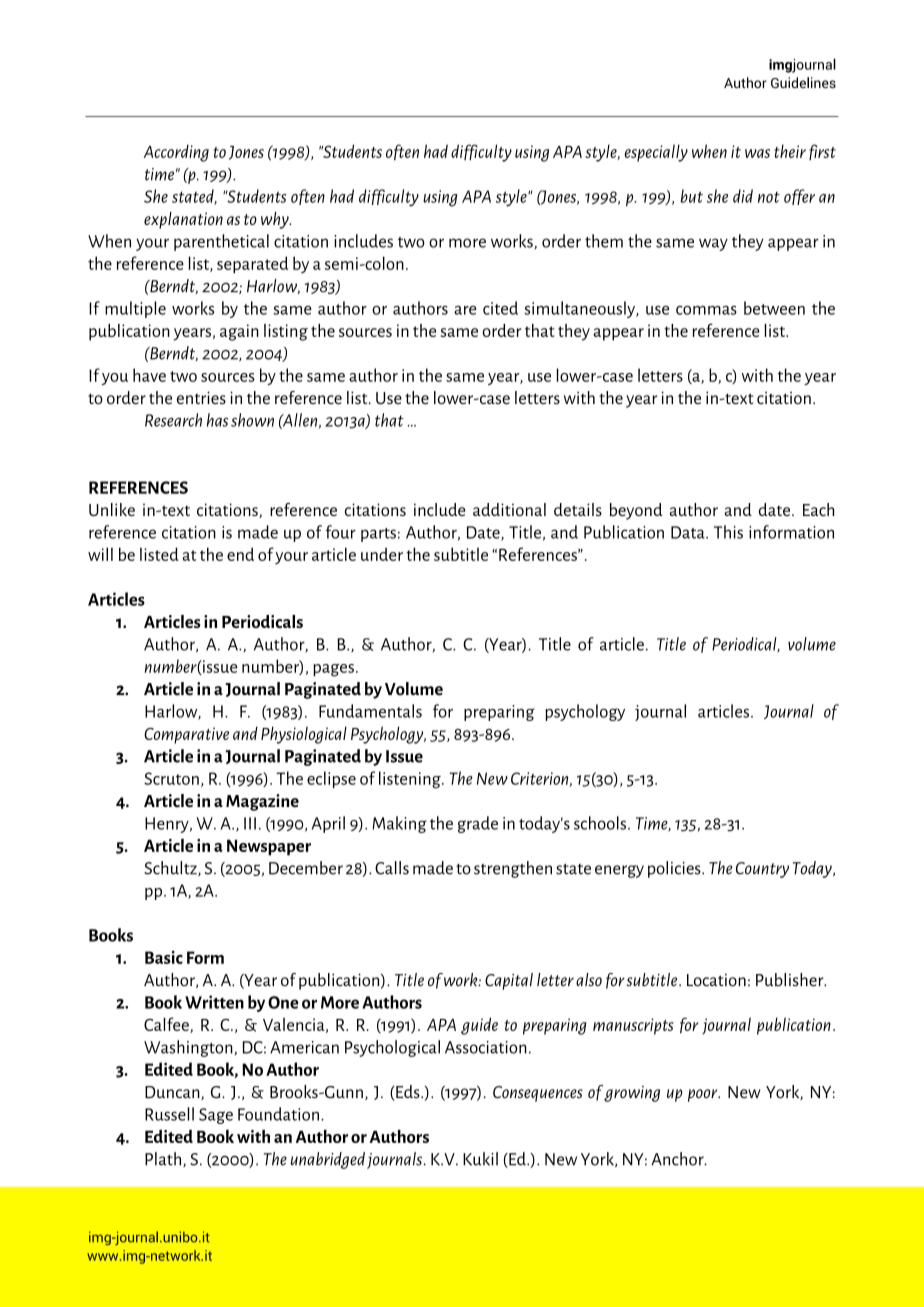 This page has width=924, height=1307. What do you see at coordinates (728, 532) in the page?
I see `This` at bounding box center [728, 532].
